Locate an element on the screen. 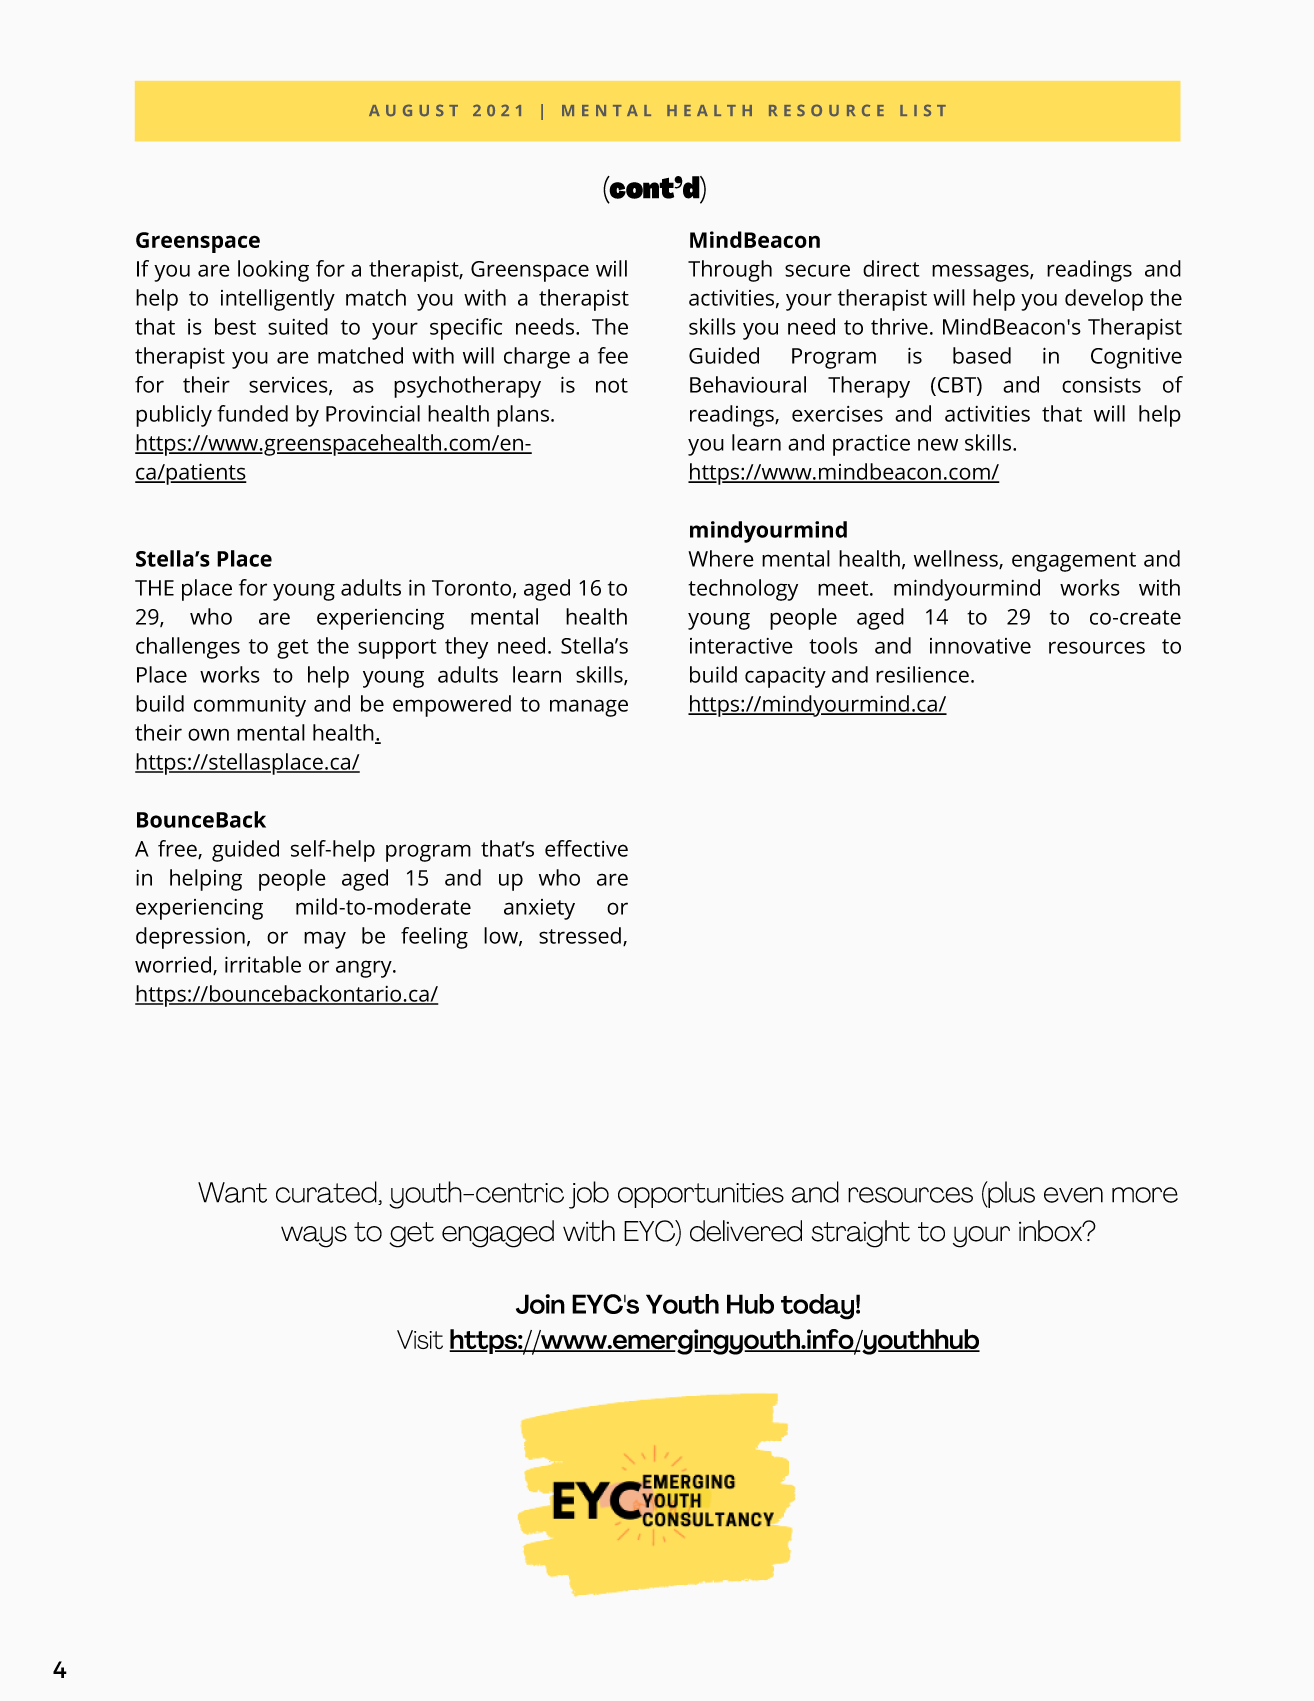  resilience is located at coordinates (922, 674).
